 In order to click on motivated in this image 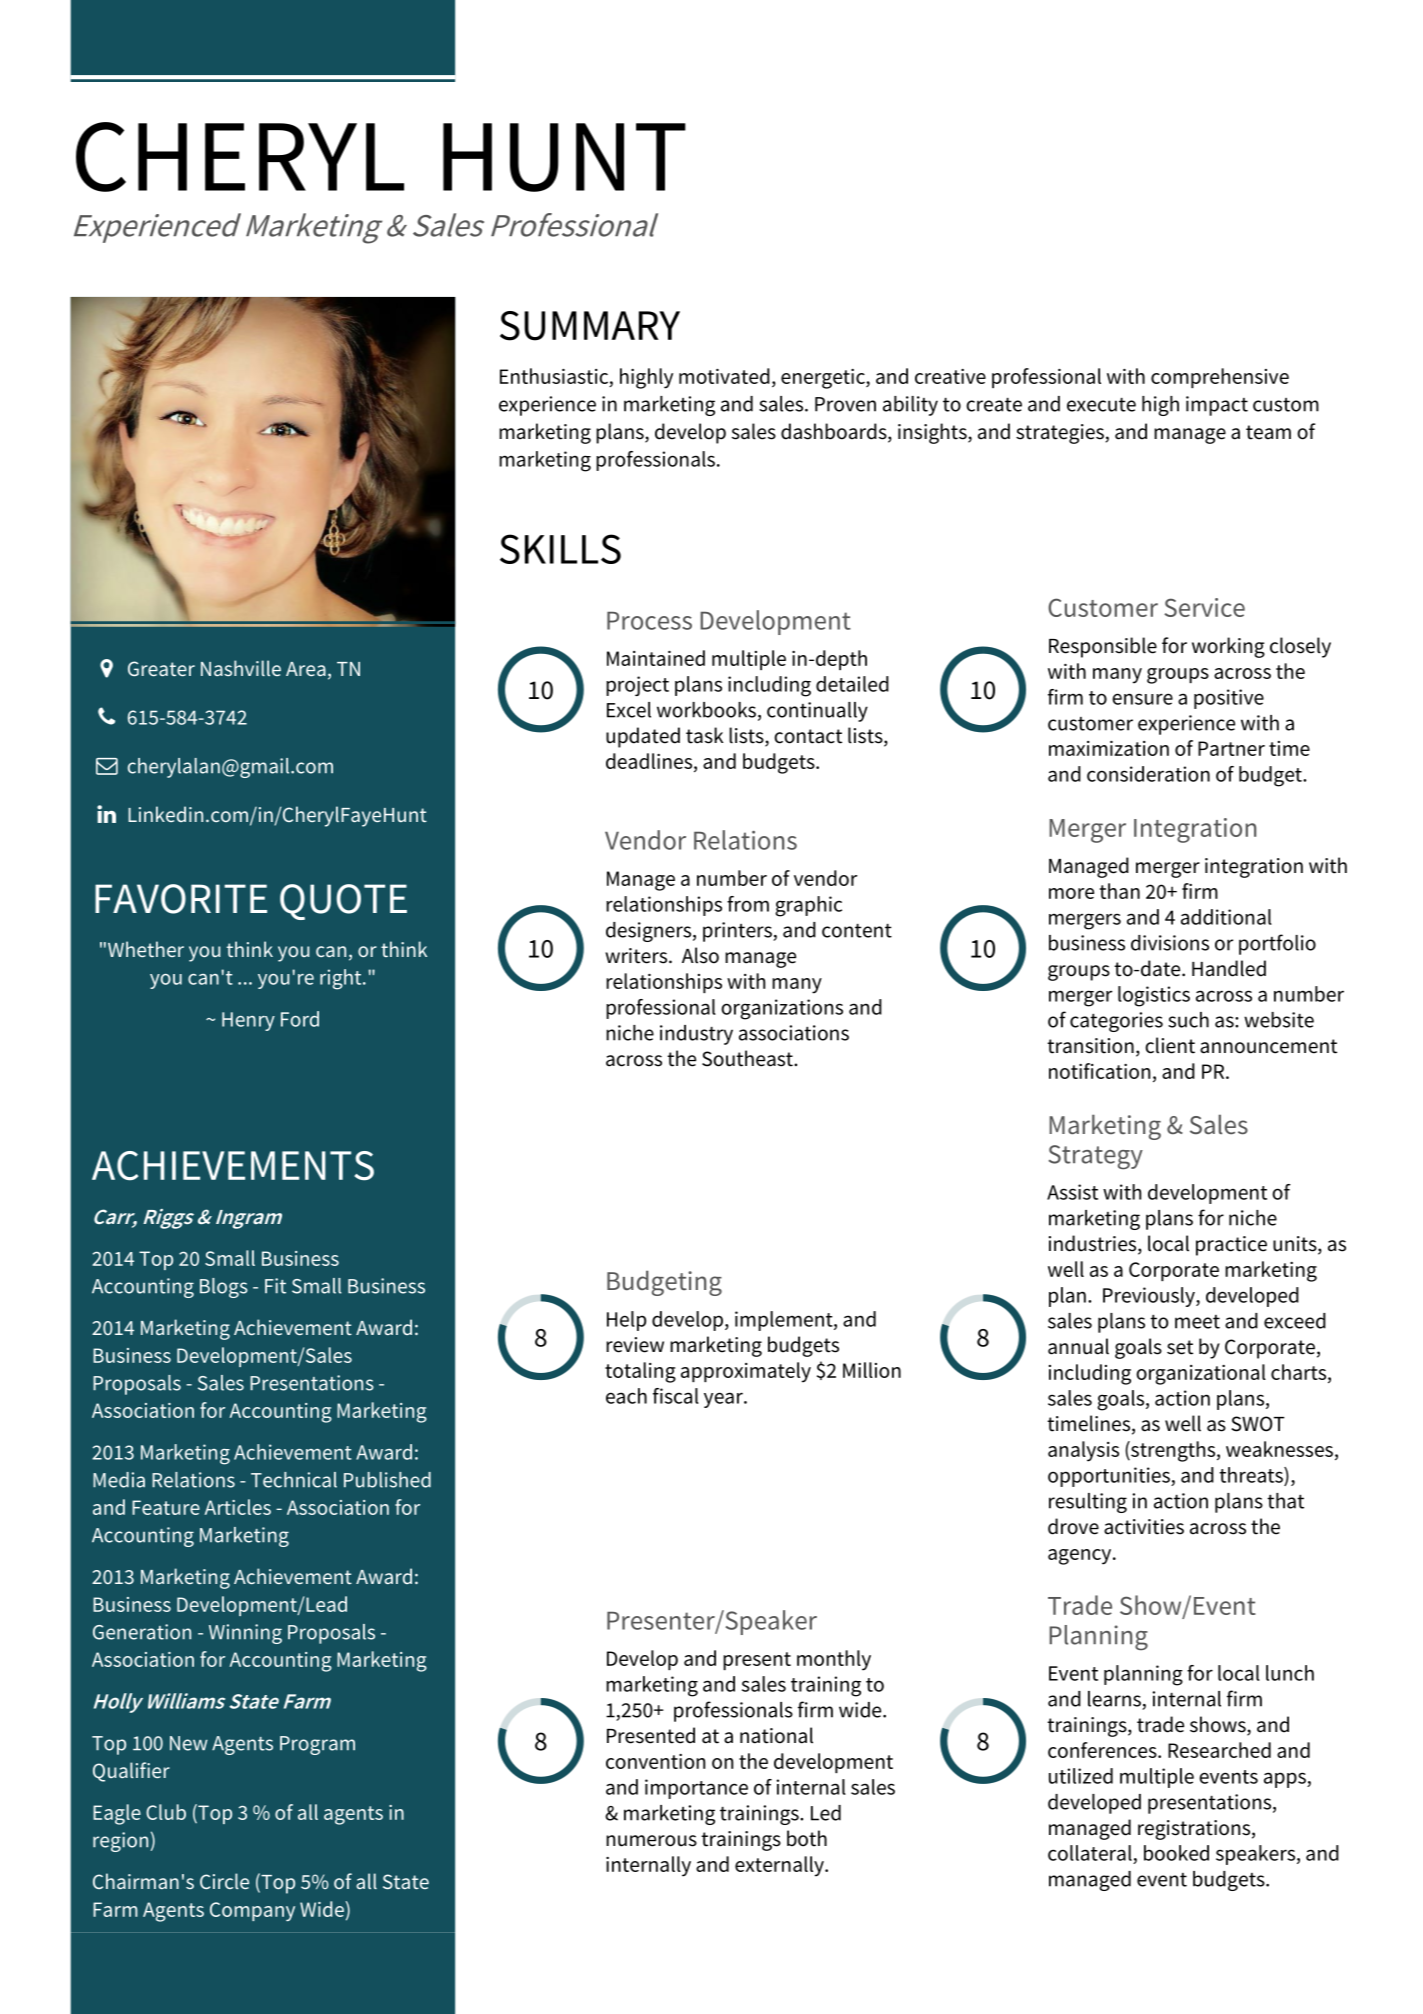, I will do `click(724, 376)`.
